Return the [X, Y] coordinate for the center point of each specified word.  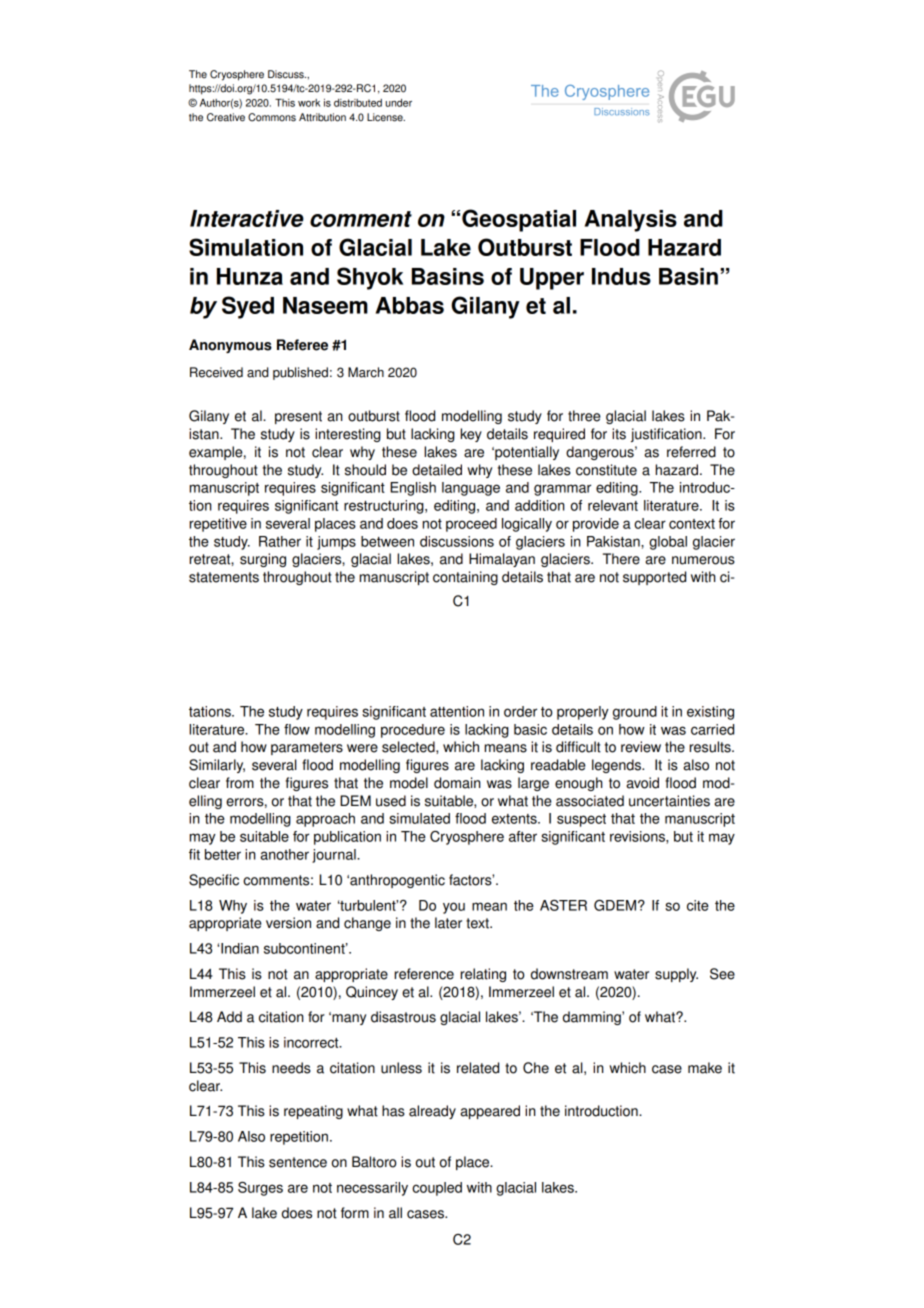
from [240, 783]
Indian [240, 948]
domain [457, 783]
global [668, 543]
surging [263, 560]
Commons [272, 117]
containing [465, 578]
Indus [621, 276]
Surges [260, 1189]
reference [424, 974]
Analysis [631, 221]
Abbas [410, 305]
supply [676, 975]
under [399, 103]
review [641, 747]
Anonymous [230, 346]
